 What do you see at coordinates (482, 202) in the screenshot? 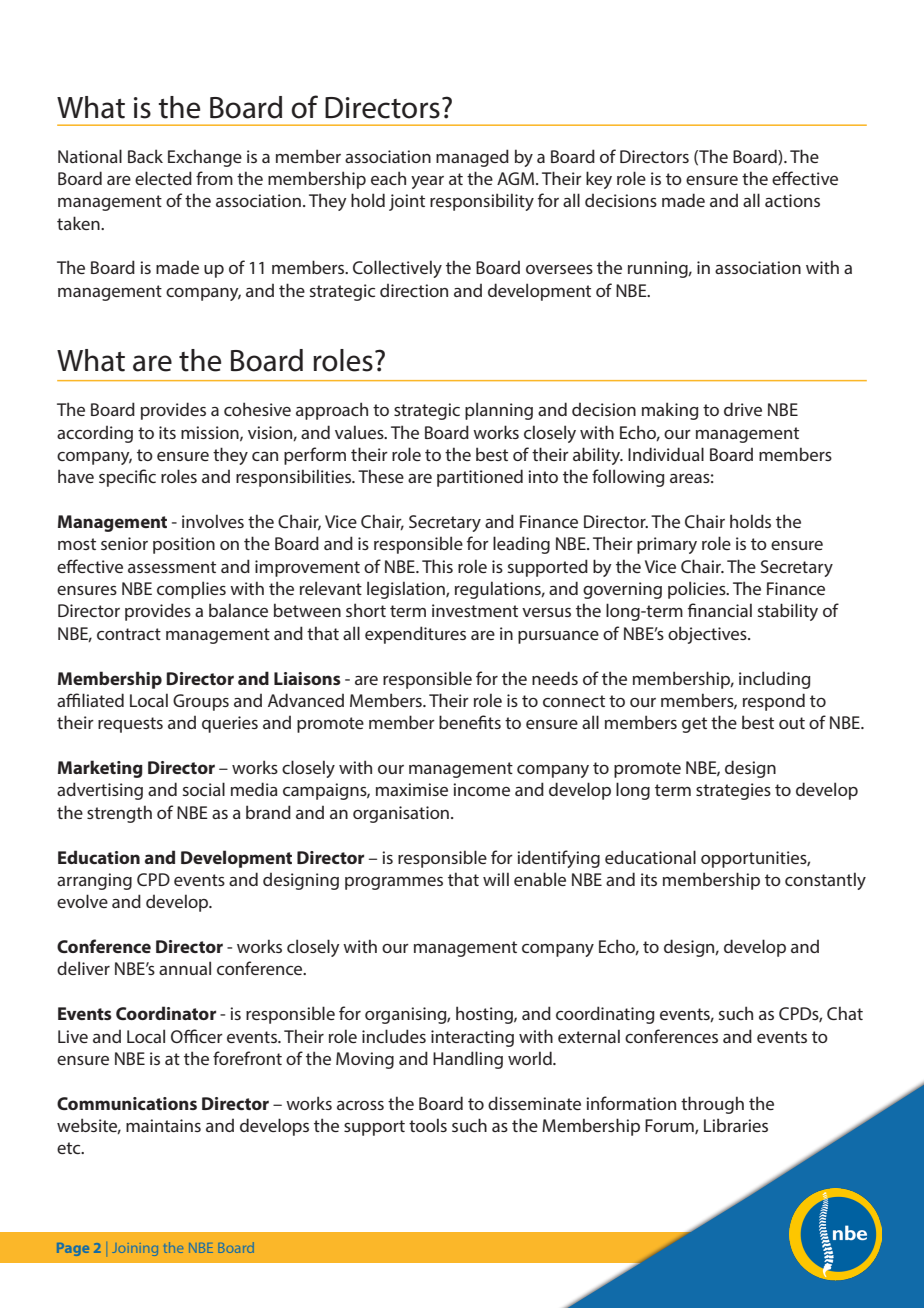
I see `responsibility` at bounding box center [482, 202].
